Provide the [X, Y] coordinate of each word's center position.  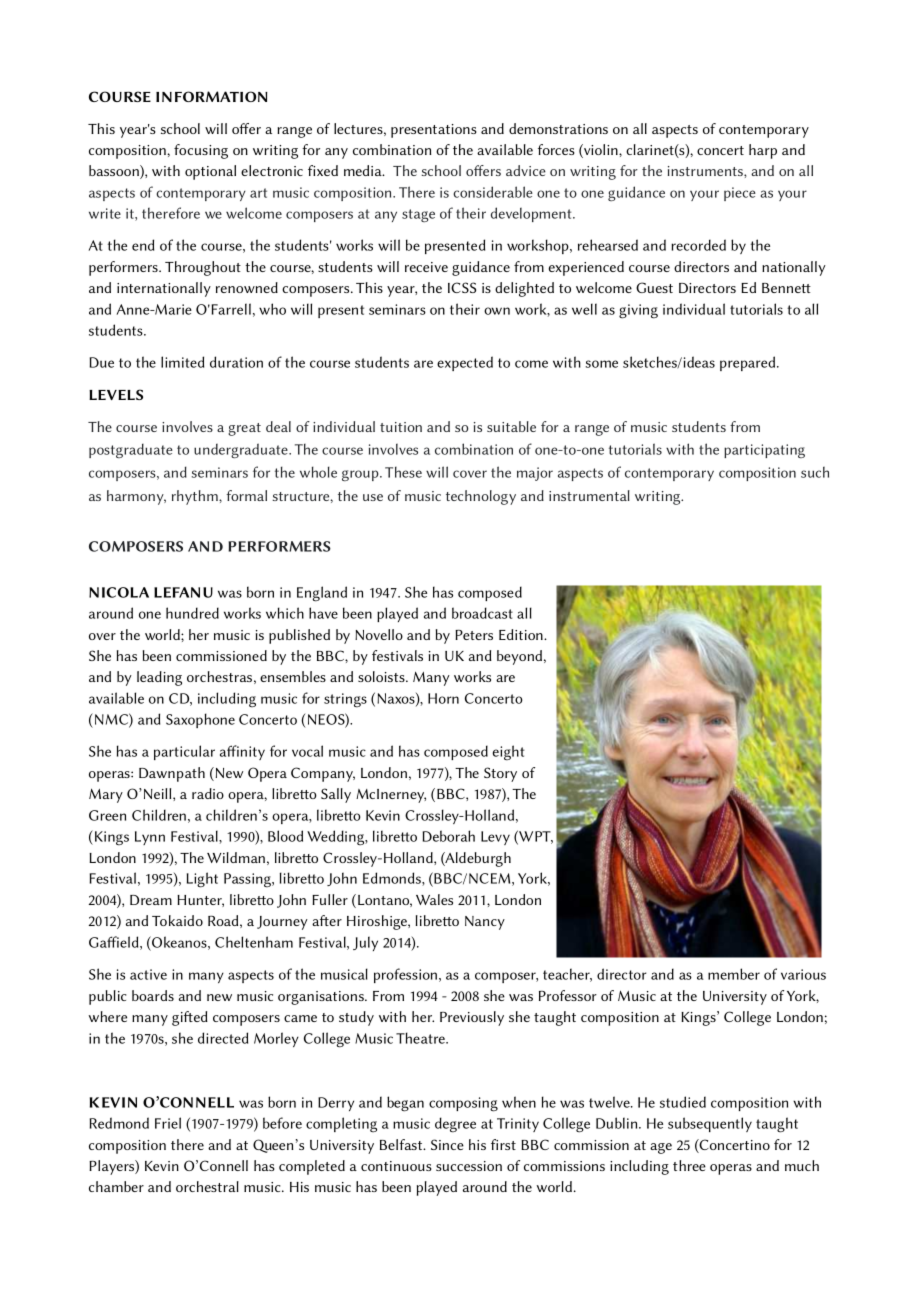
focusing [201, 151]
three [689, 1165]
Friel [168, 1123]
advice [526, 170]
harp [763, 151]
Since [447, 1144]
